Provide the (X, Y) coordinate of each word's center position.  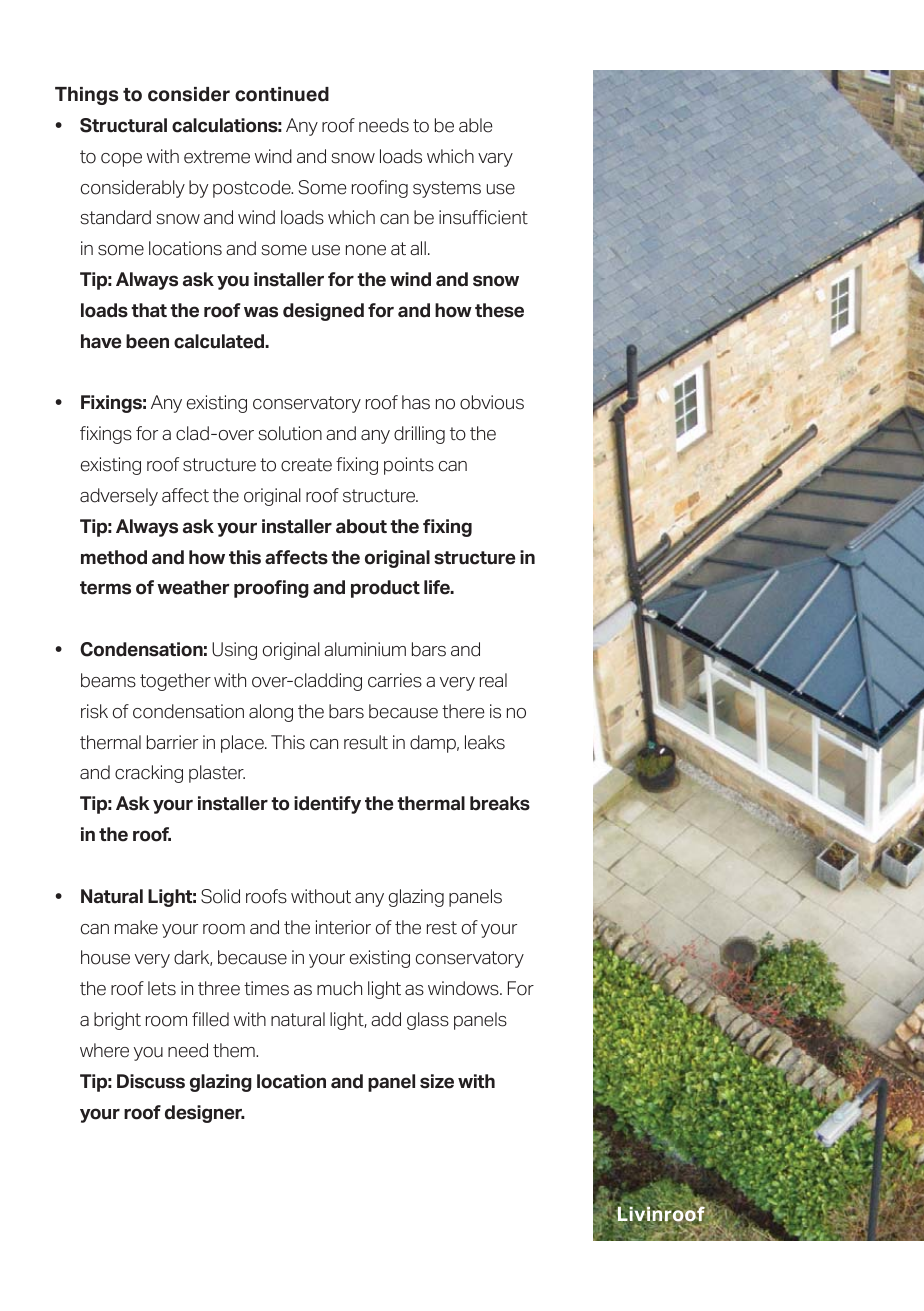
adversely (119, 497)
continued (282, 94)
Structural (123, 125)
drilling (419, 435)
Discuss (151, 1081)
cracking (149, 774)
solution (290, 433)
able (476, 125)
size (437, 1081)
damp (434, 744)
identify (327, 805)
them (235, 1050)
